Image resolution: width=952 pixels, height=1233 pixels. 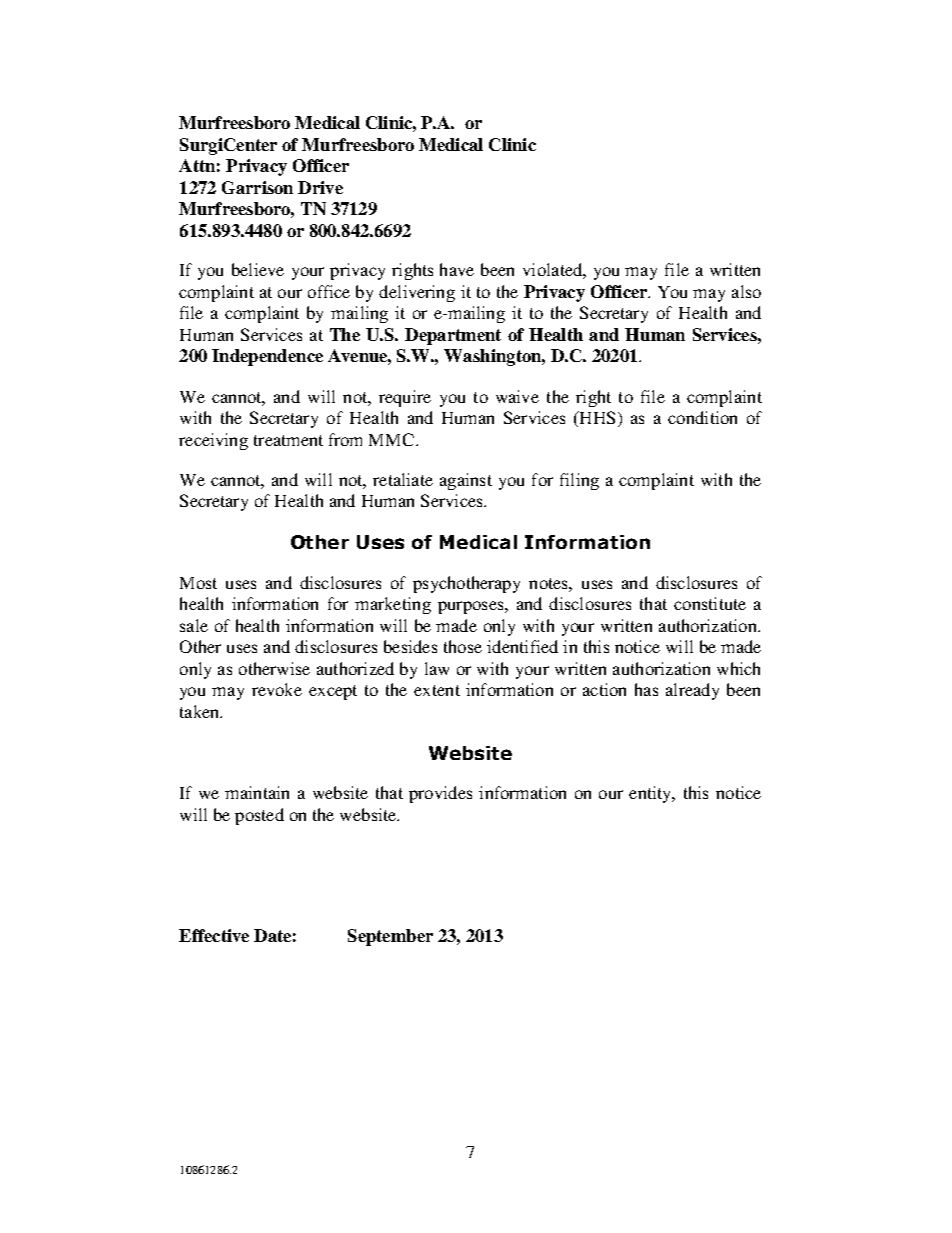 I want to click on Independence, so click(x=267, y=357).
